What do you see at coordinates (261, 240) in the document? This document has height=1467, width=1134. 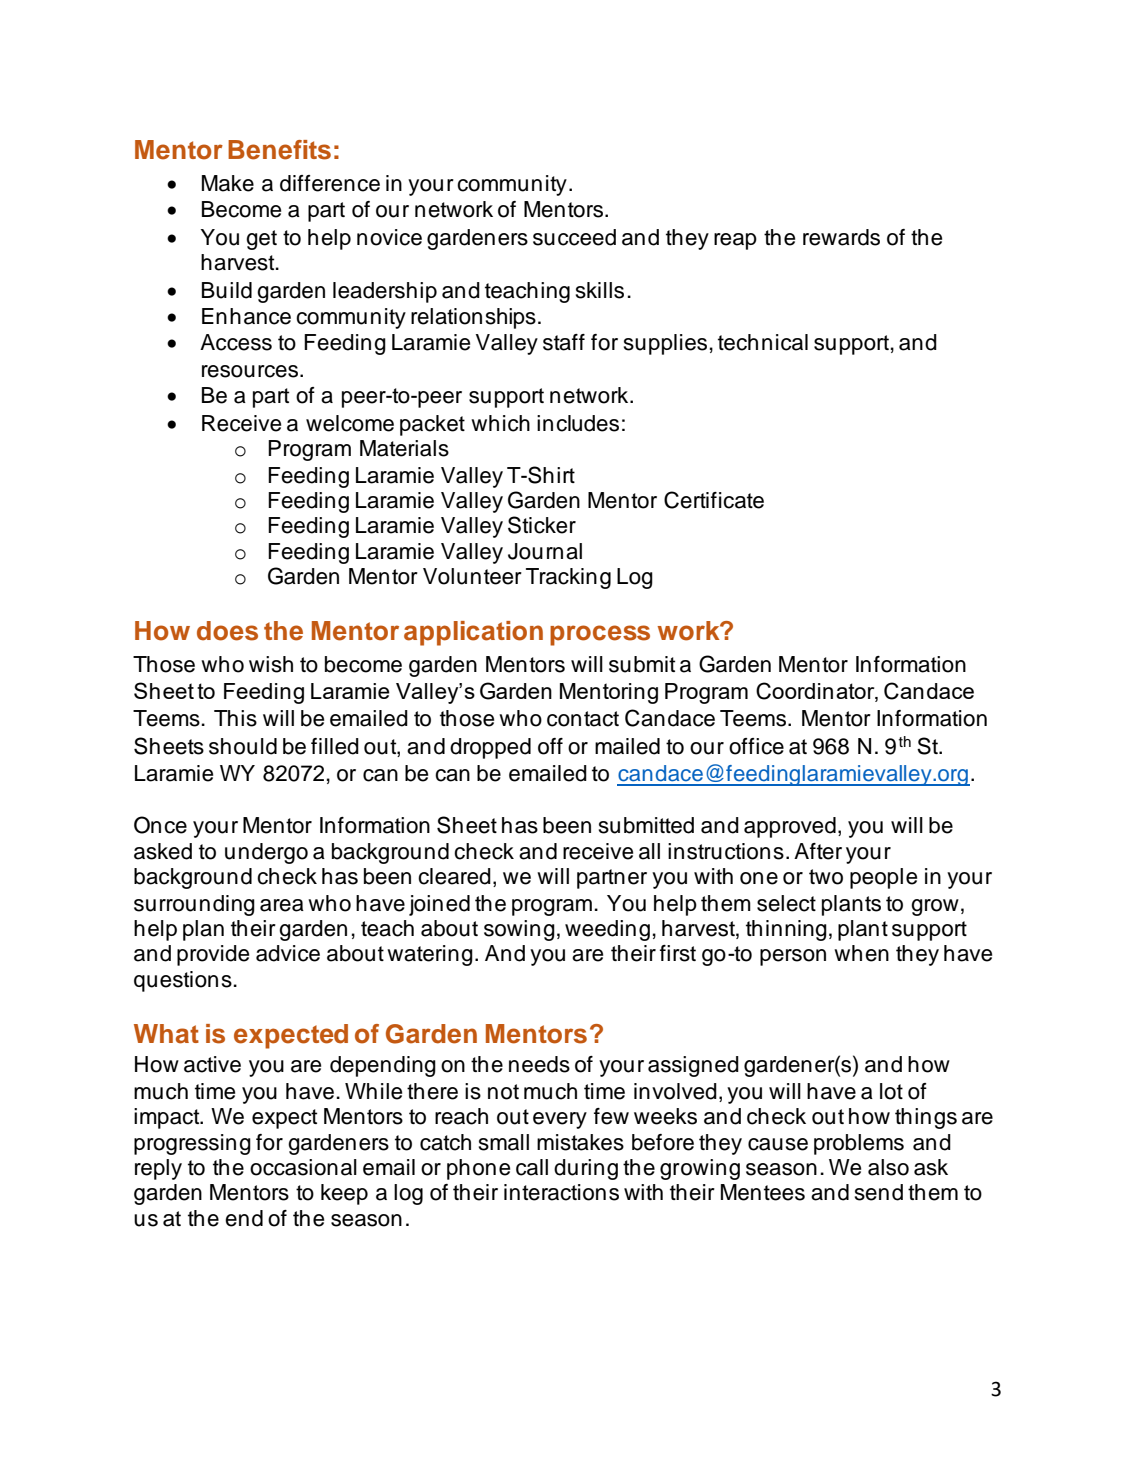 I see `get` at bounding box center [261, 240].
